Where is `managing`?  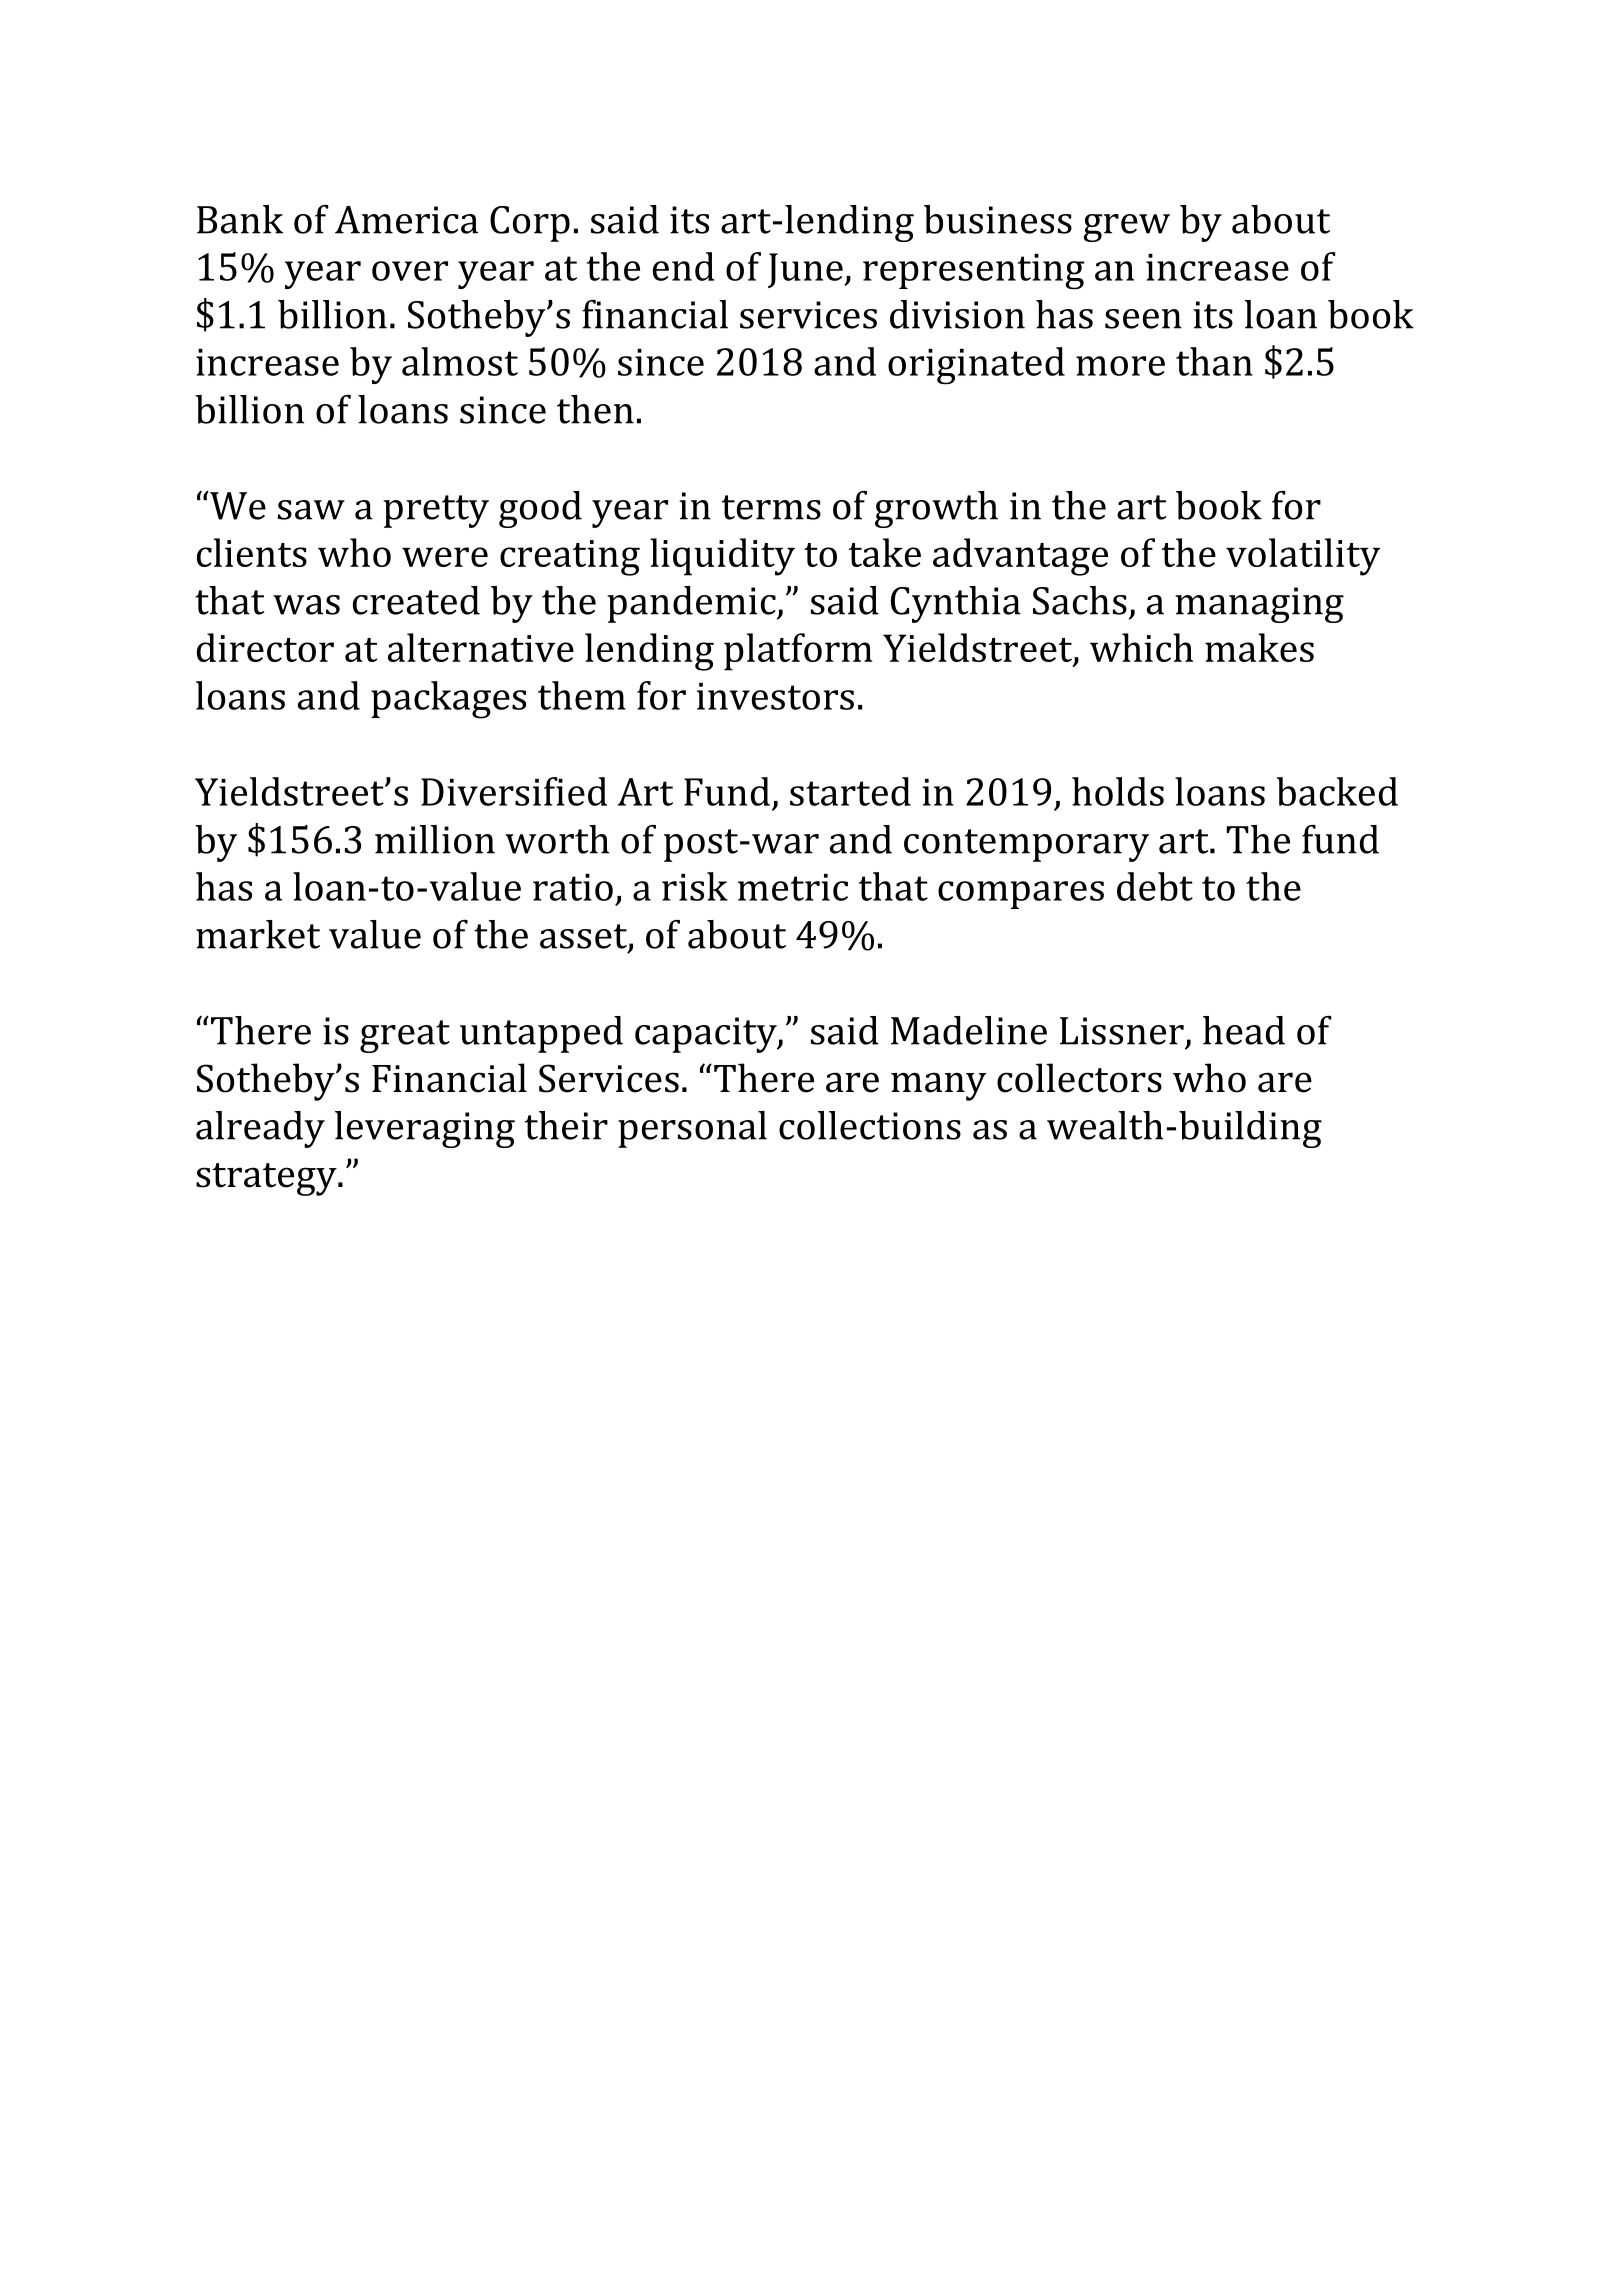 managing is located at coordinates (1259, 605).
